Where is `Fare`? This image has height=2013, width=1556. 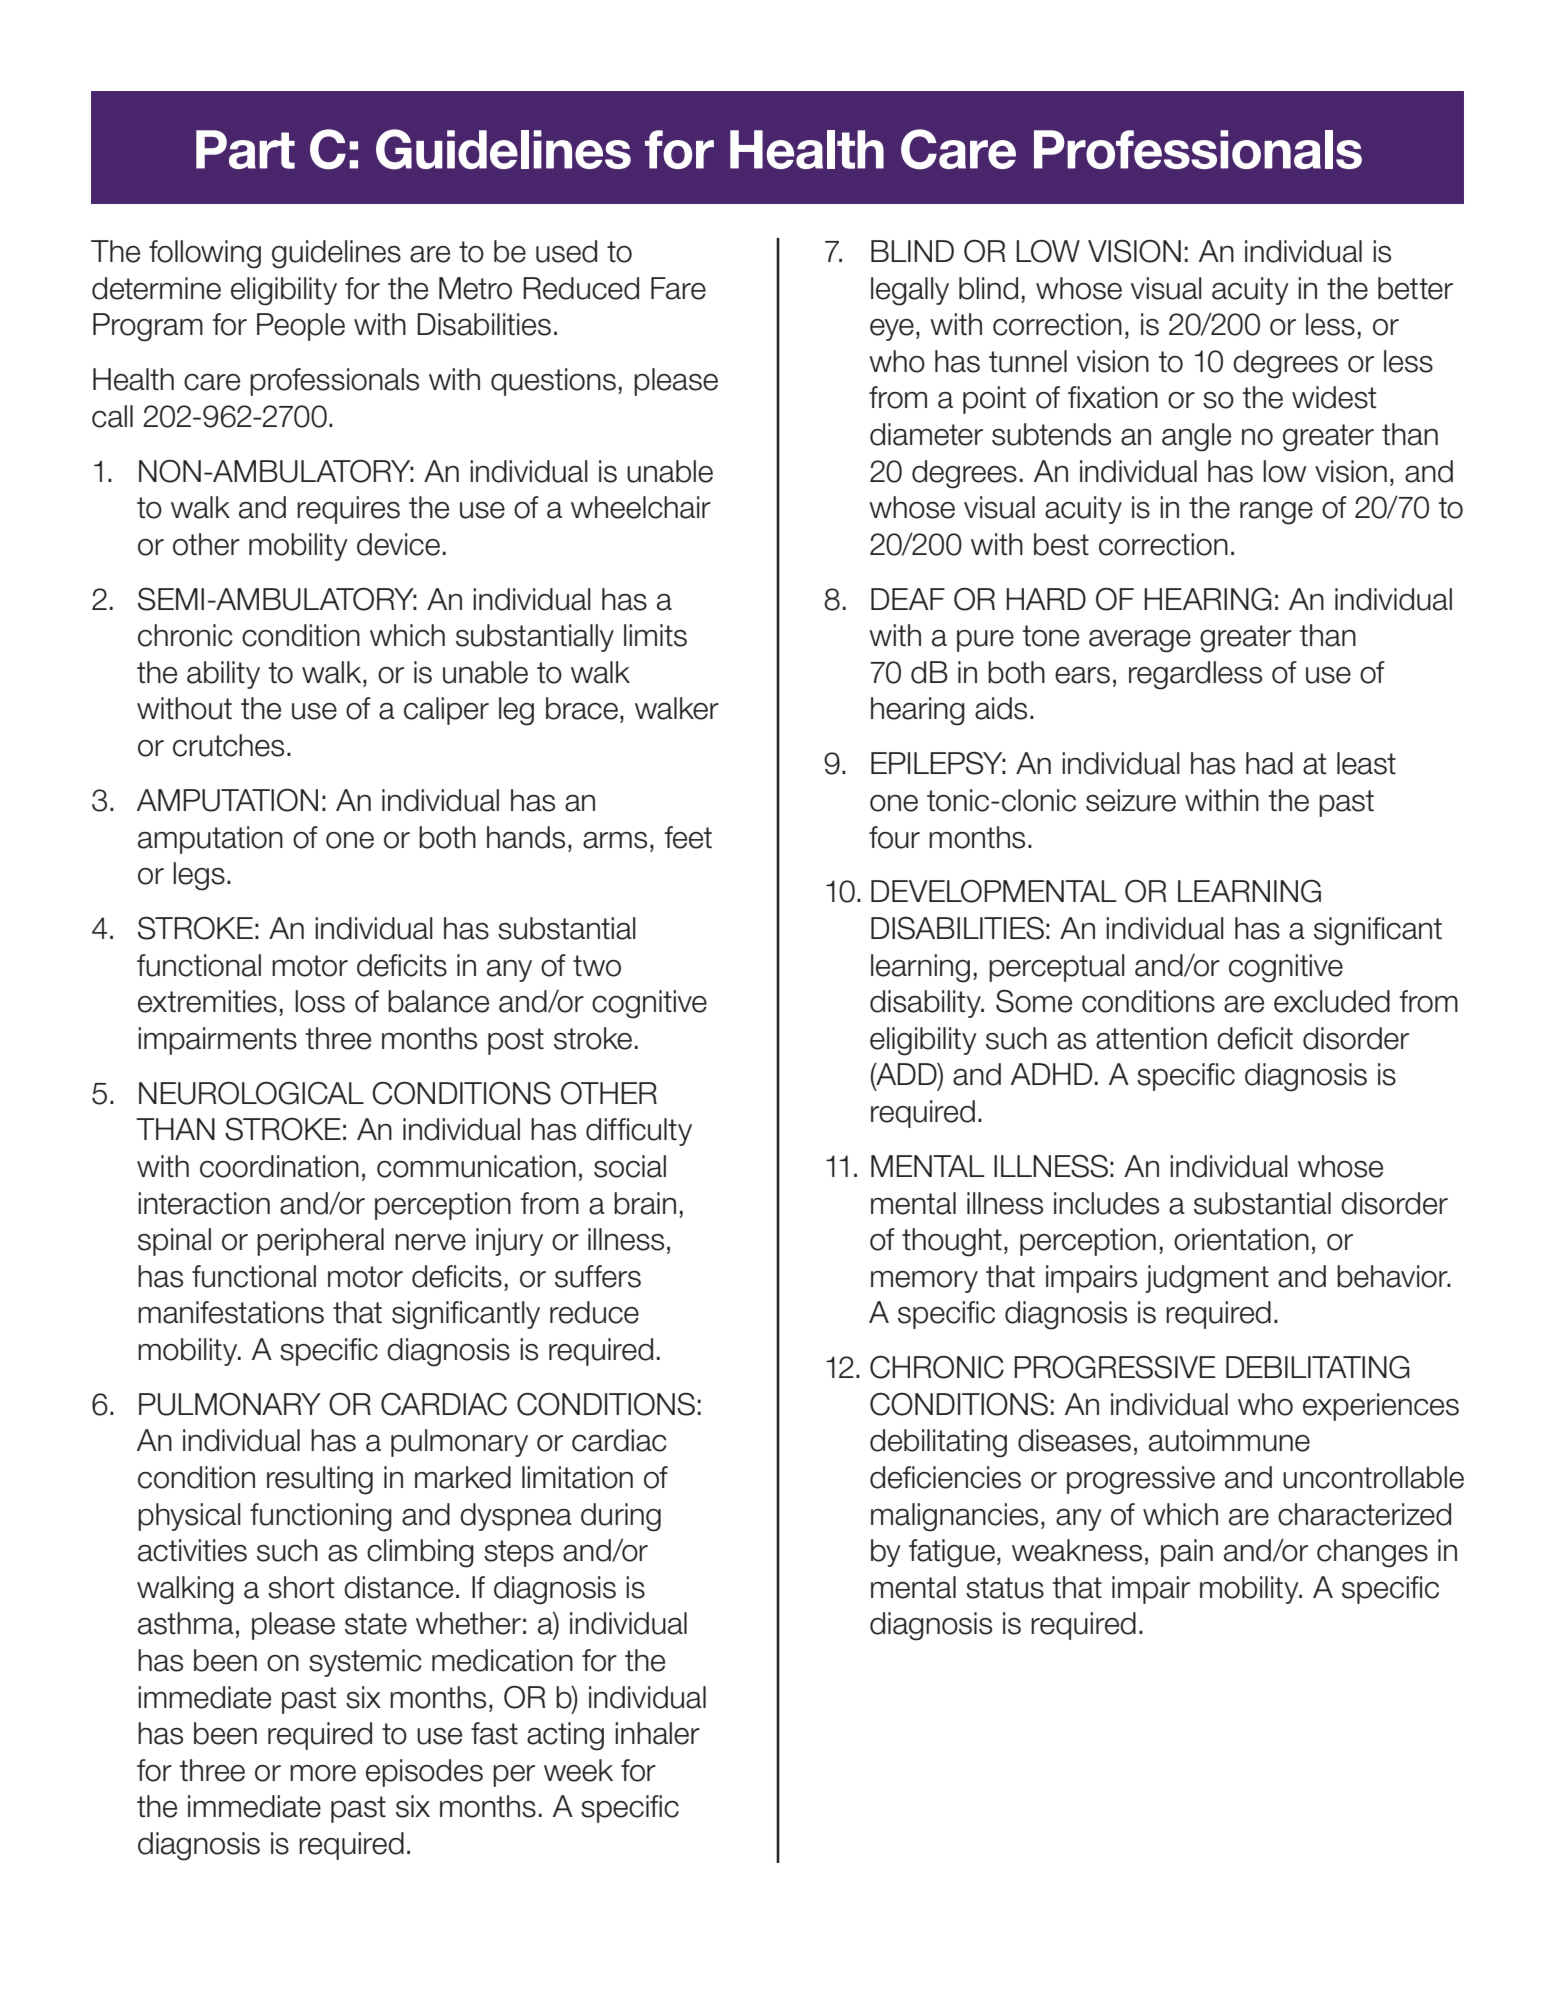
Fare is located at coordinates (678, 288).
